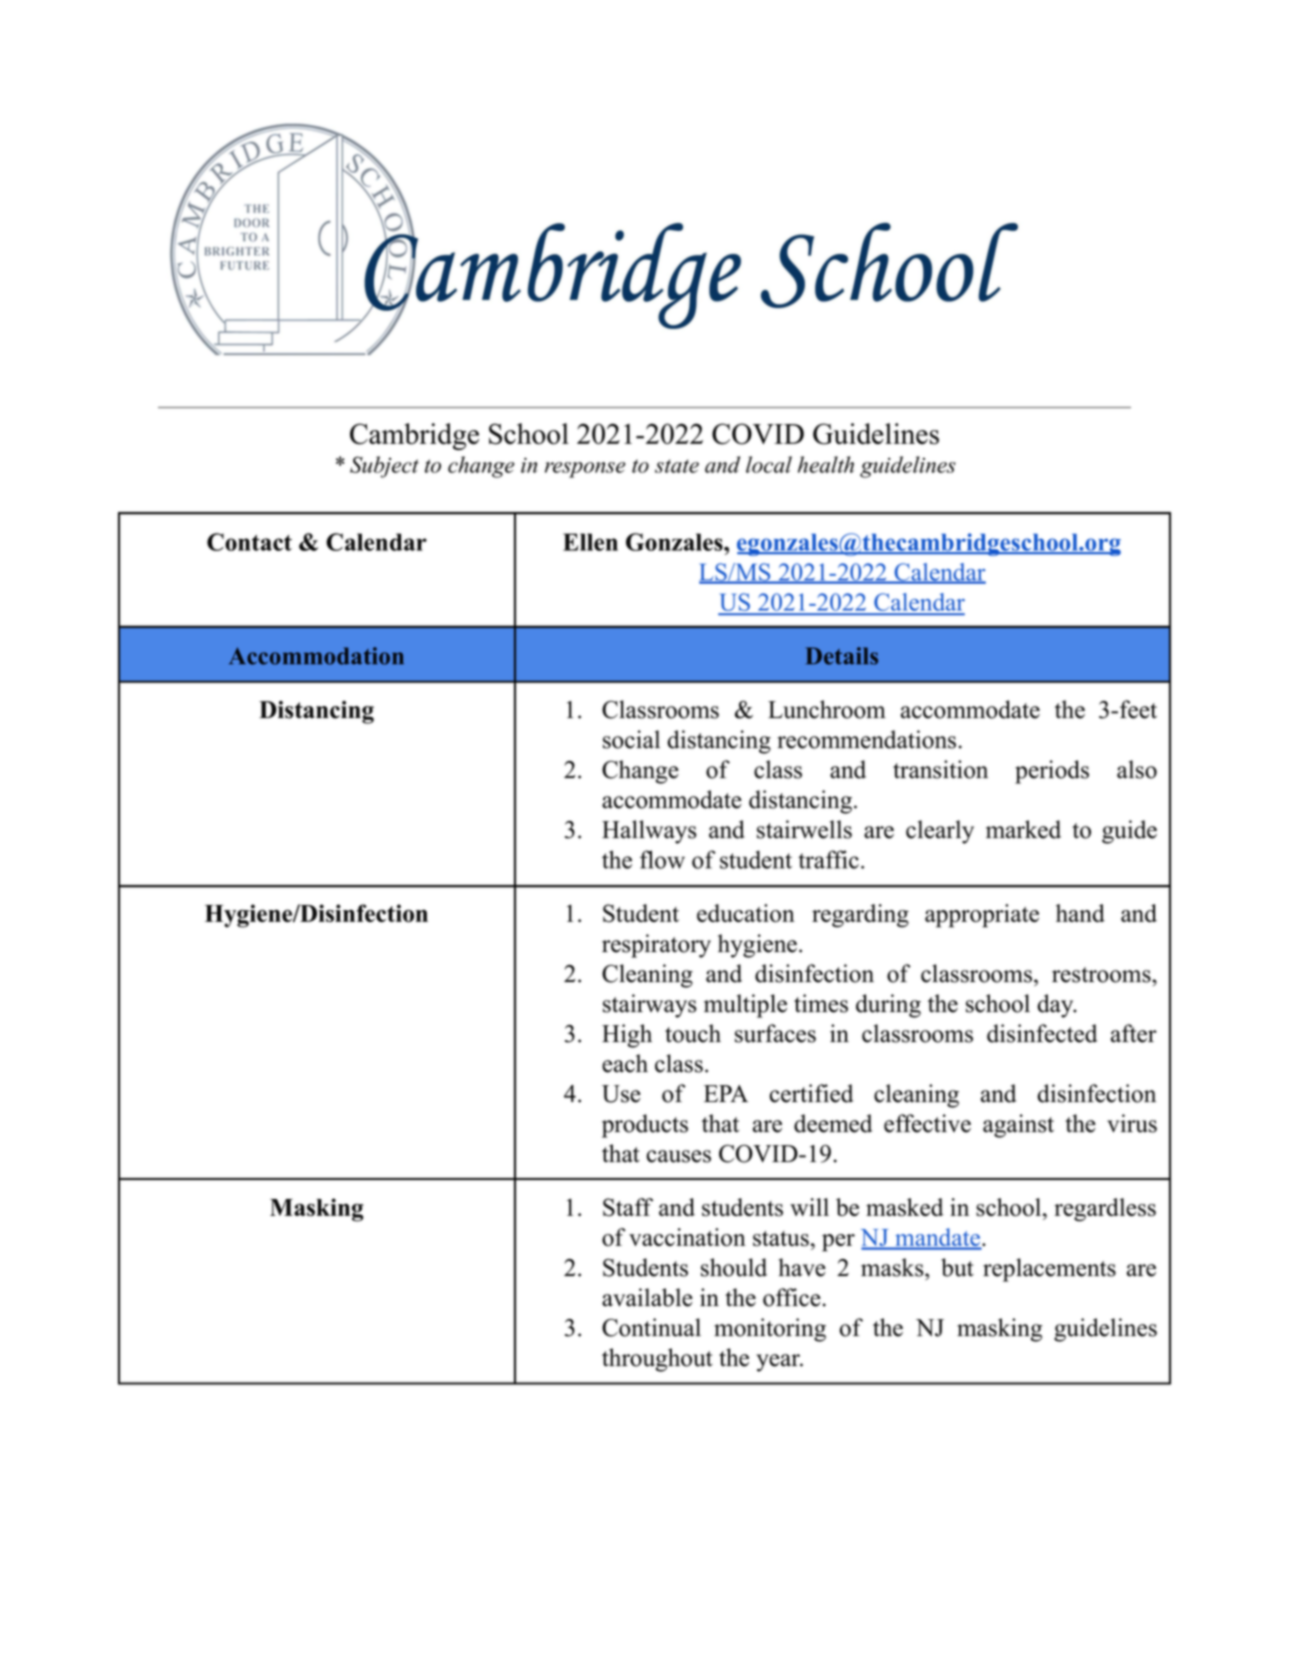  I want to click on touch, so click(693, 1033).
